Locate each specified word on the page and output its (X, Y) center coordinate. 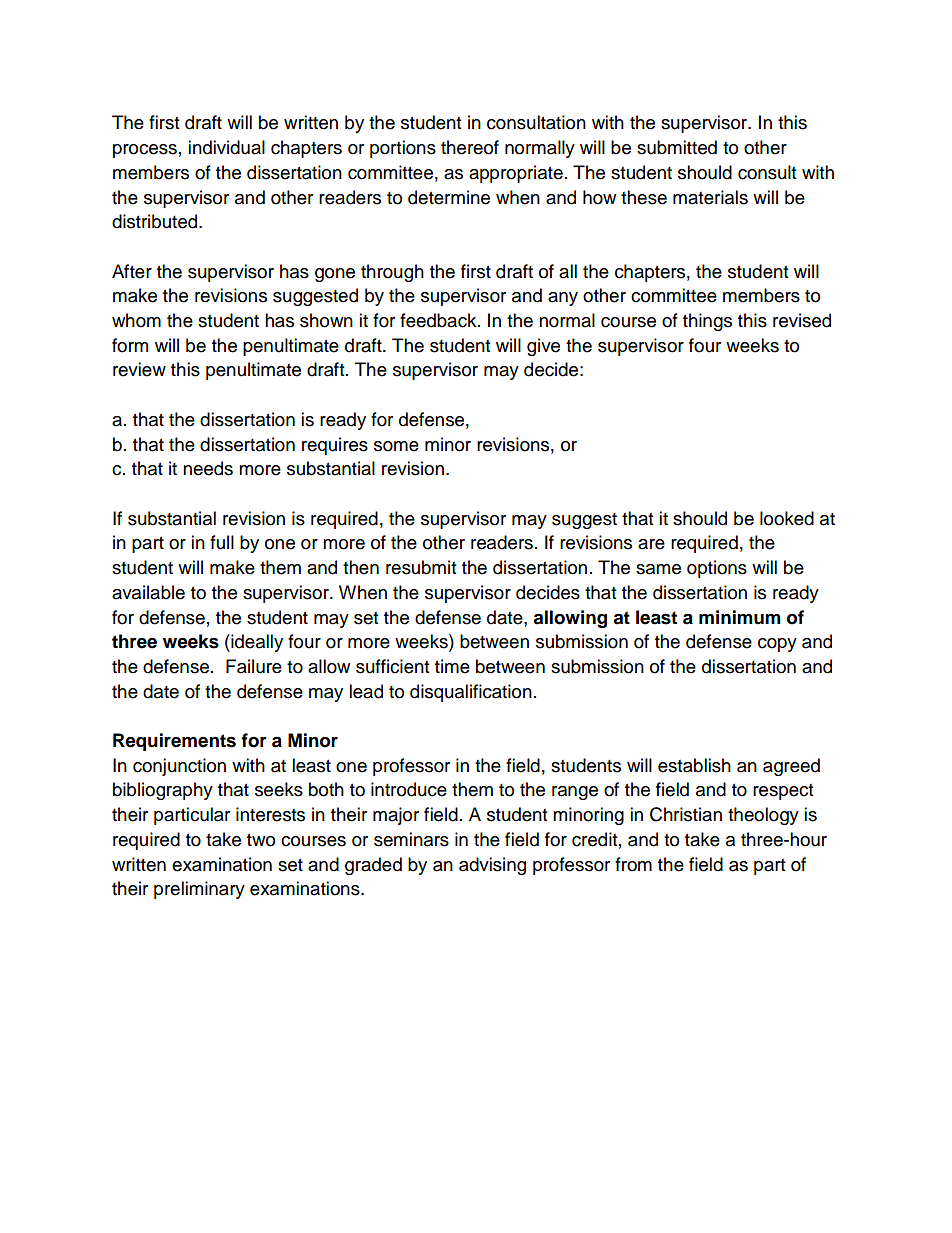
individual (226, 147)
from (633, 864)
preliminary (199, 890)
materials (710, 197)
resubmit (421, 567)
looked (787, 518)
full (222, 542)
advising (492, 866)
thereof (470, 147)
